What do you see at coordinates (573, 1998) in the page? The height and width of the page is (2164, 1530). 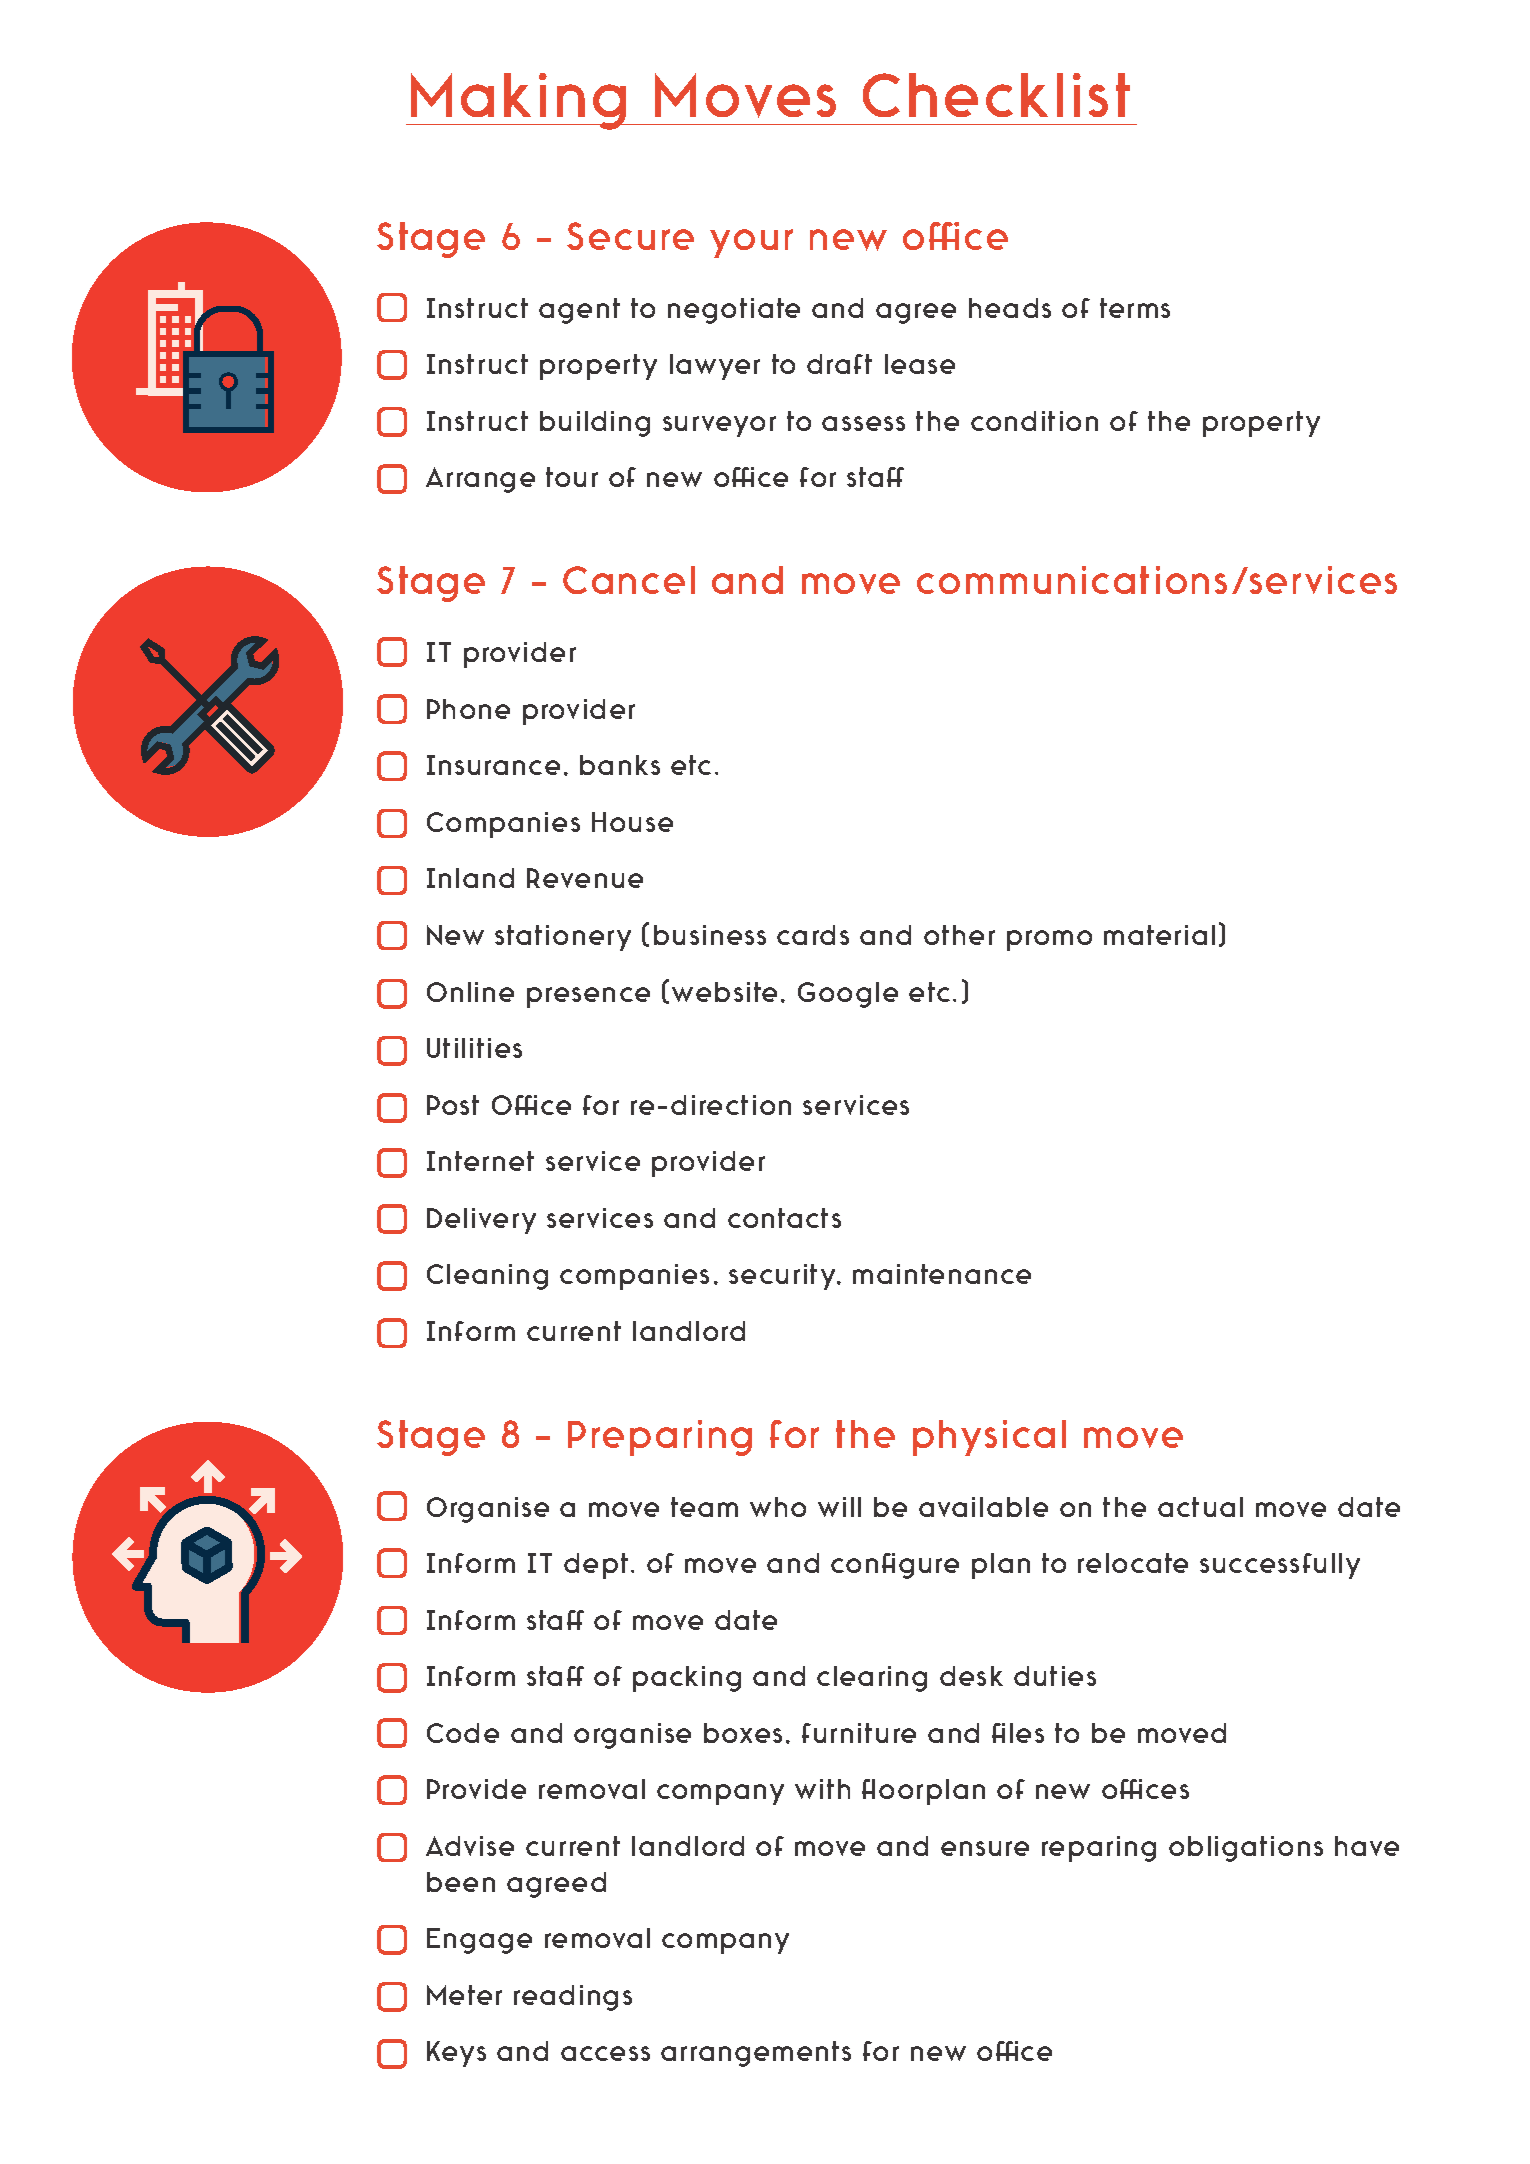 I see `readings` at bounding box center [573, 1998].
